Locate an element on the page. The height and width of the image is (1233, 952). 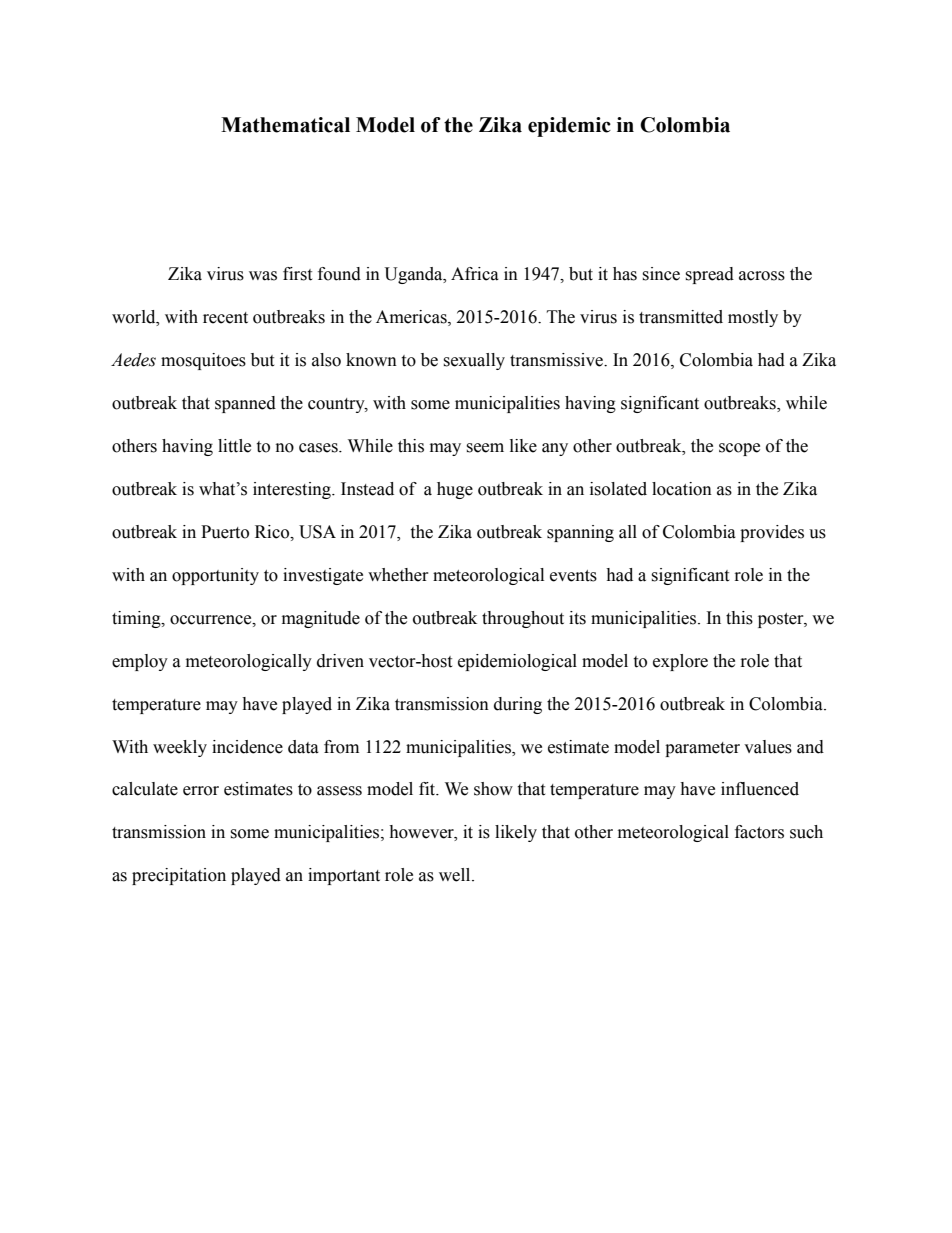
location is located at coordinates (682, 489).
